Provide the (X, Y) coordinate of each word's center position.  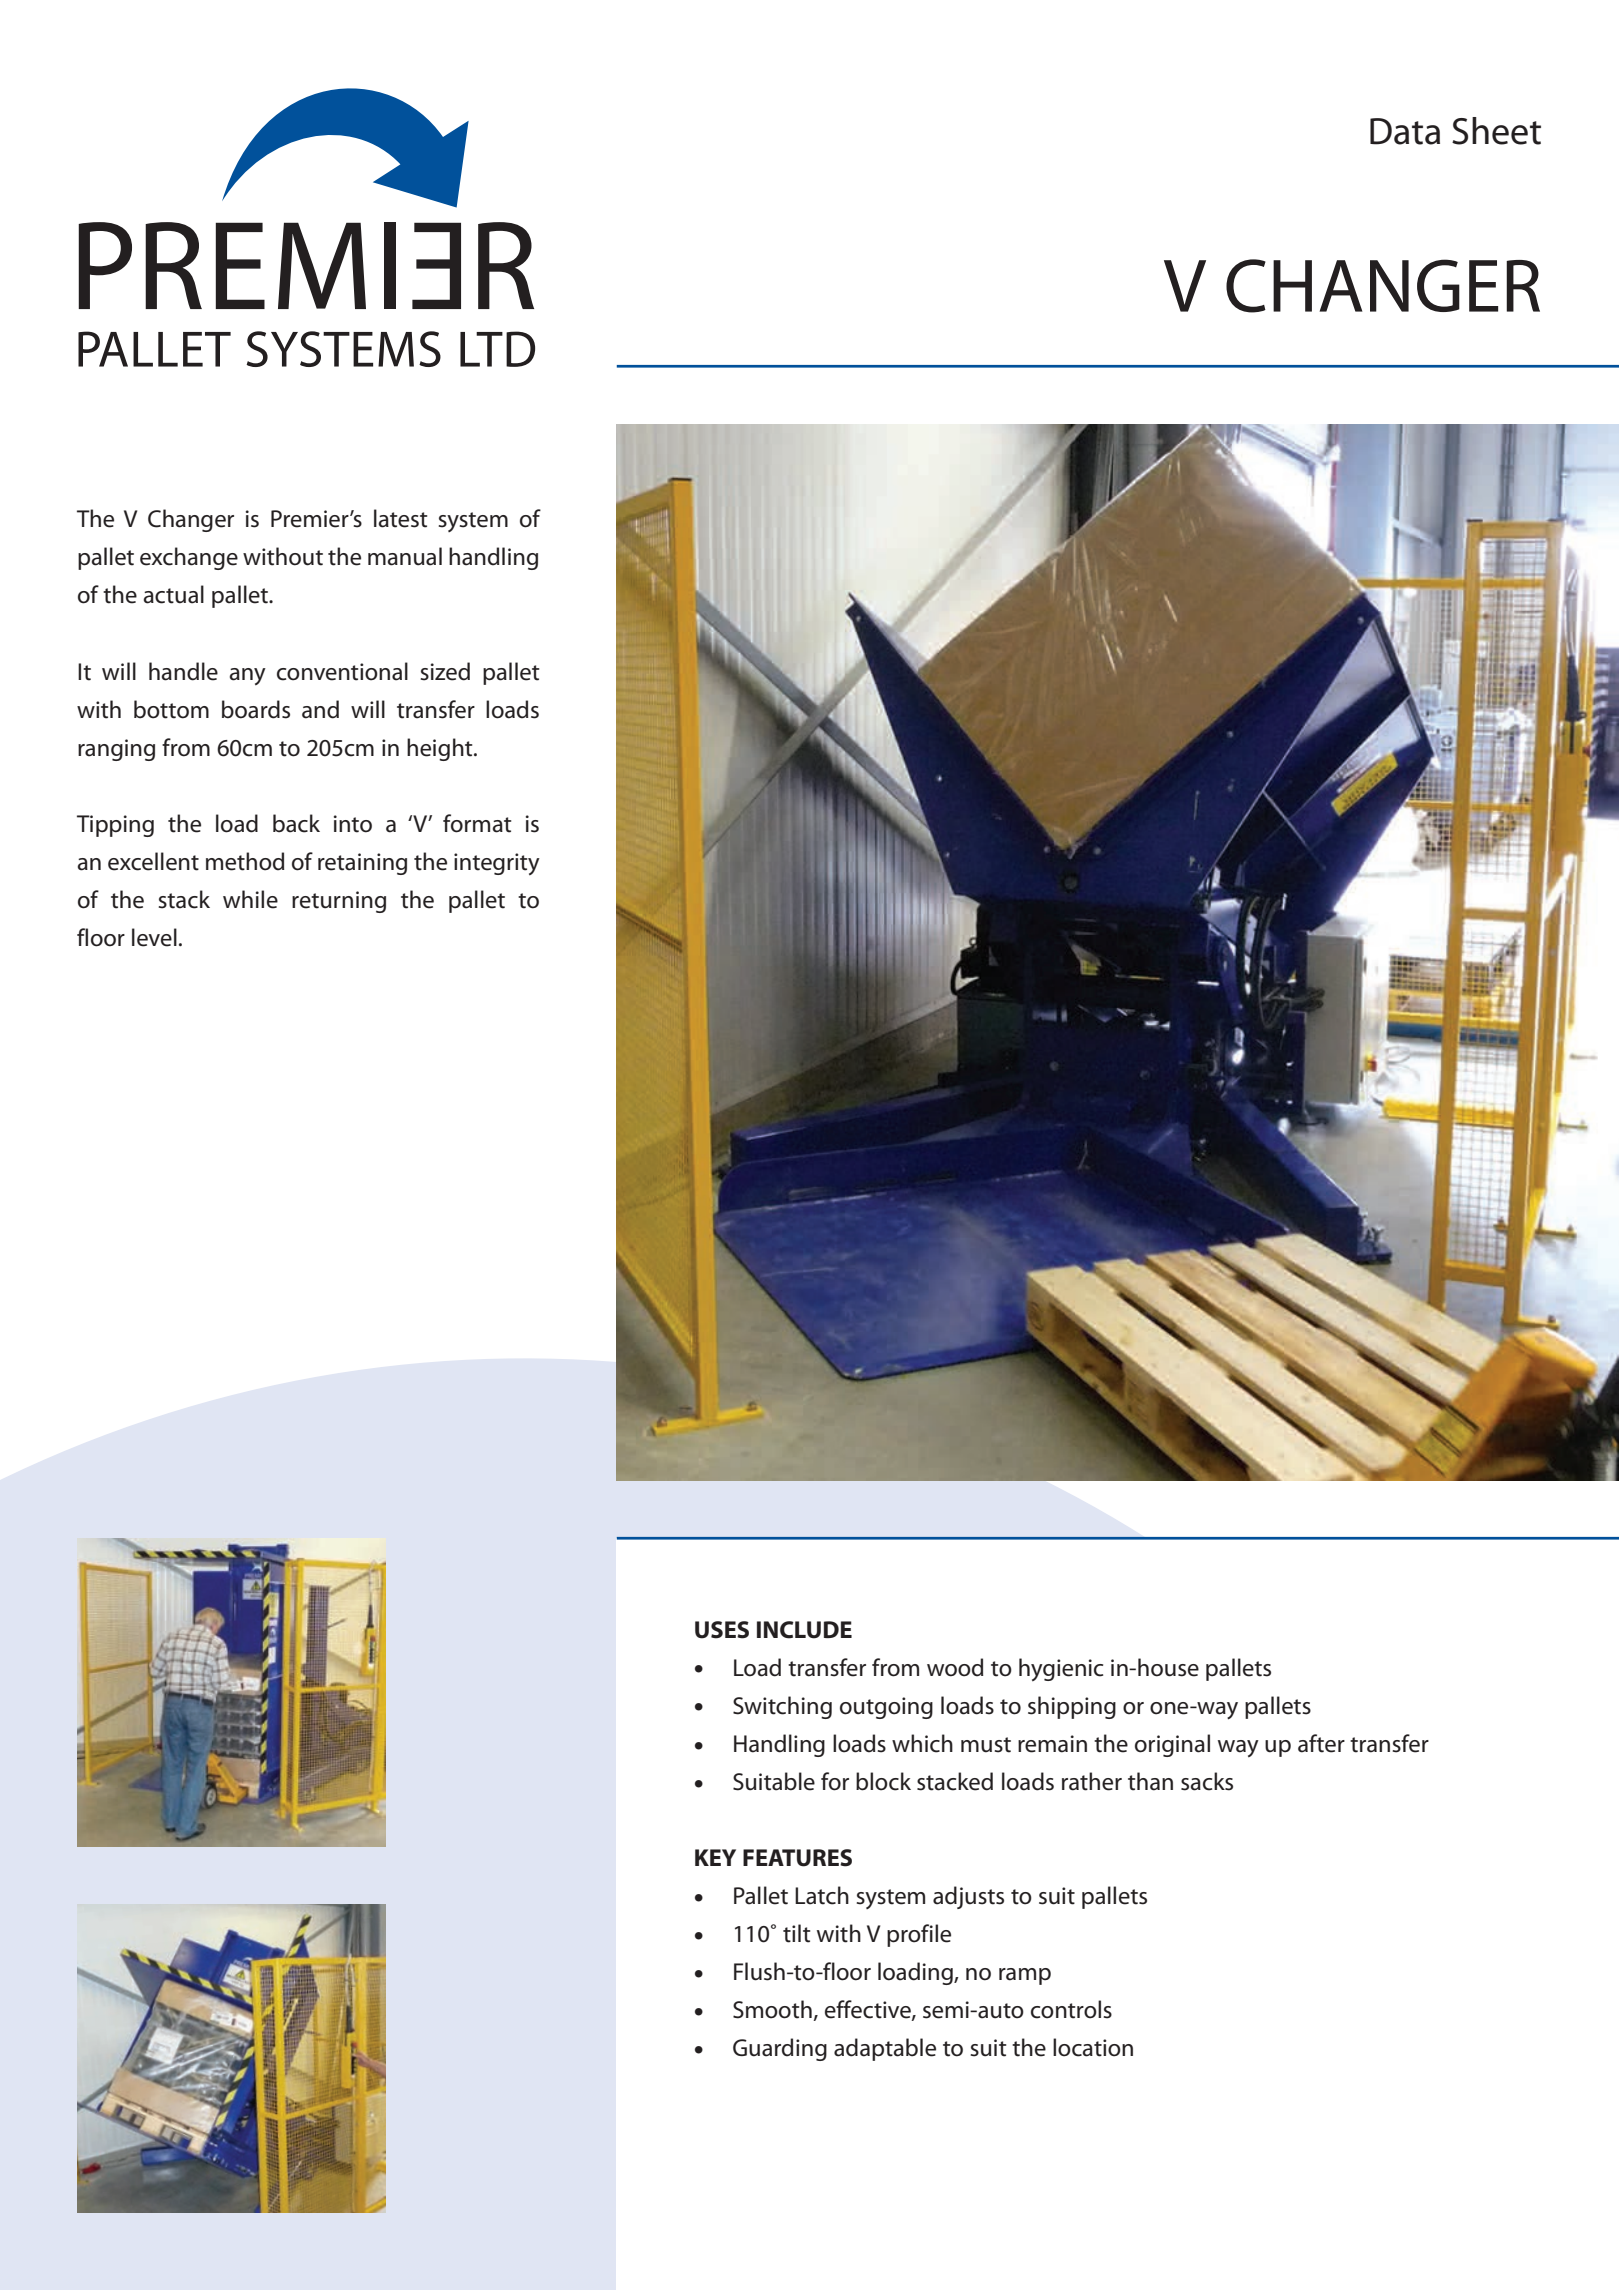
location (1093, 2047)
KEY (715, 1857)
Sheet (1496, 131)
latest (400, 518)
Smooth (773, 2010)
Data (1405, 131)
